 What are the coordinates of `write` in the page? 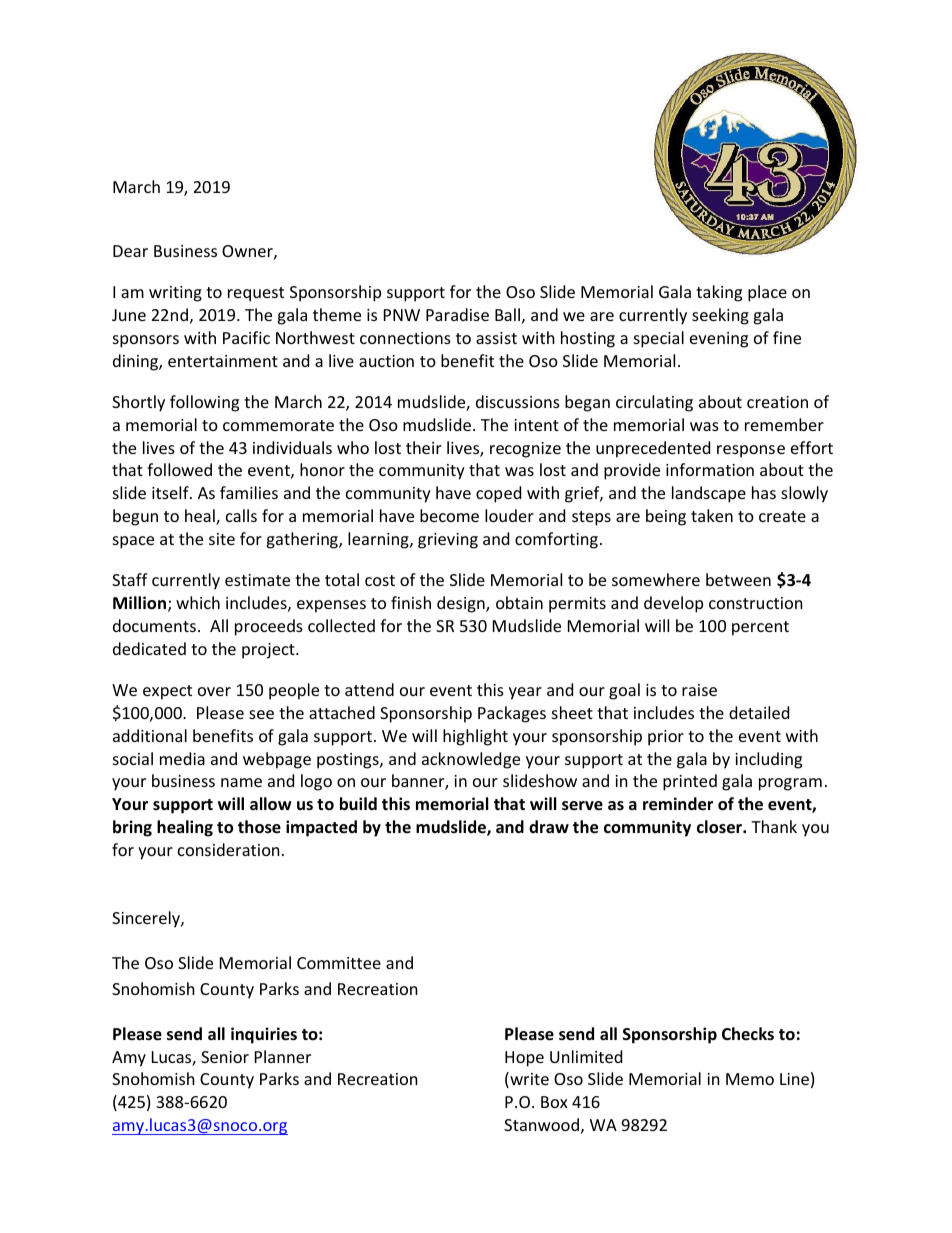 It's located at (528, 1080).
